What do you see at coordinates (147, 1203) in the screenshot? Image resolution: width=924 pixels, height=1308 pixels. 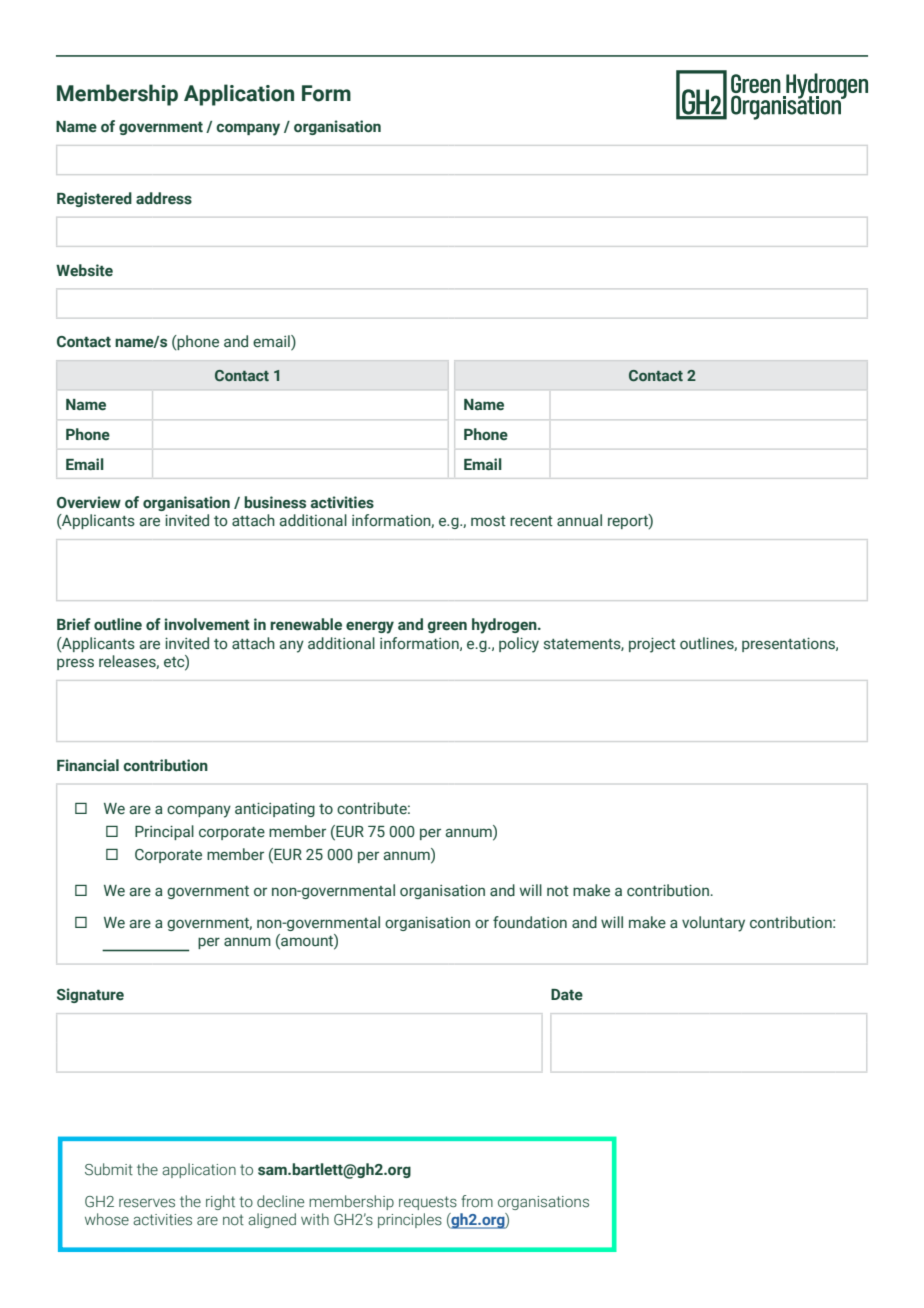 I see `reserves` at bounding box center [147, 1203].
